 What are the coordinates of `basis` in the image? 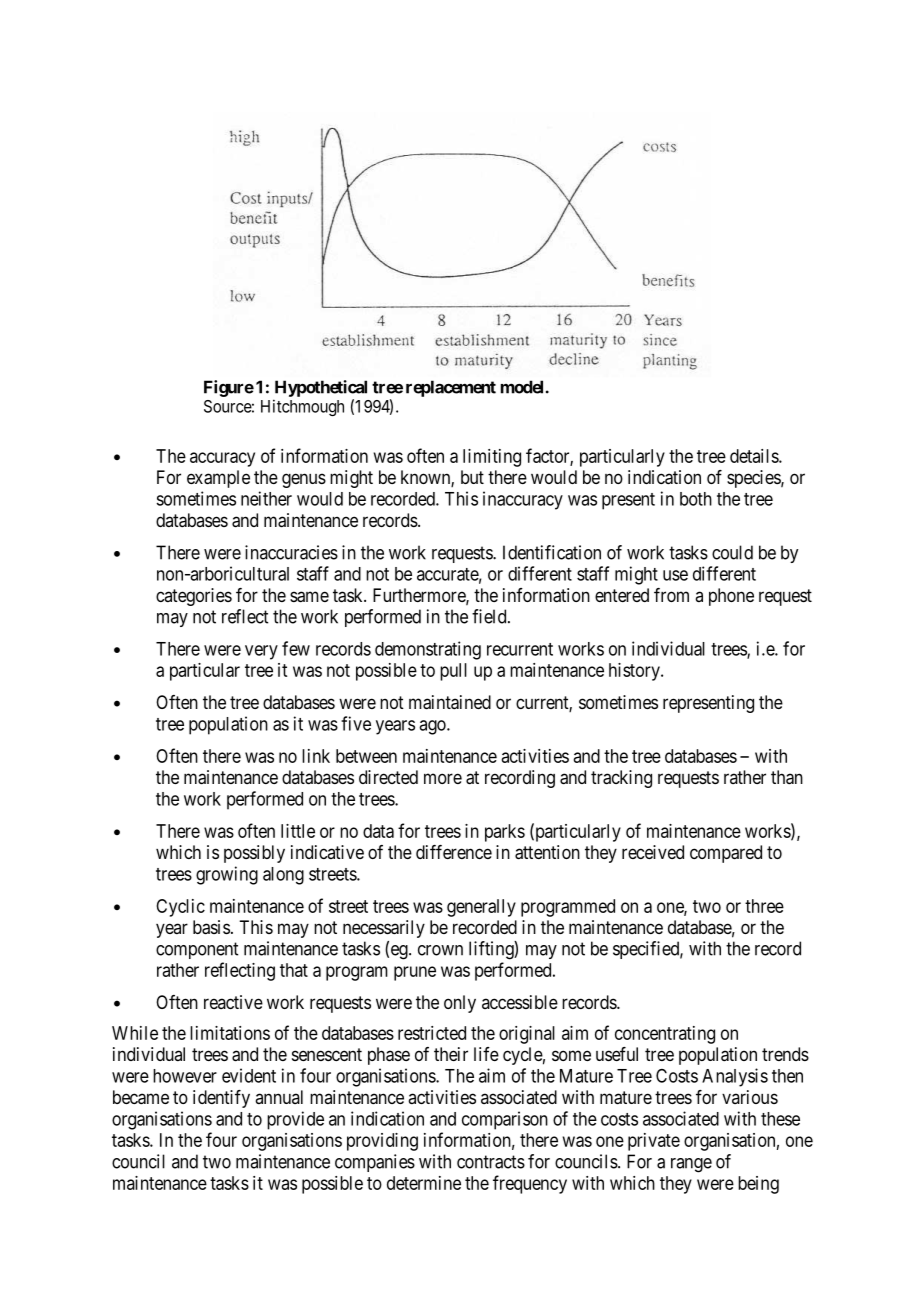 It's located at (211, 927).
